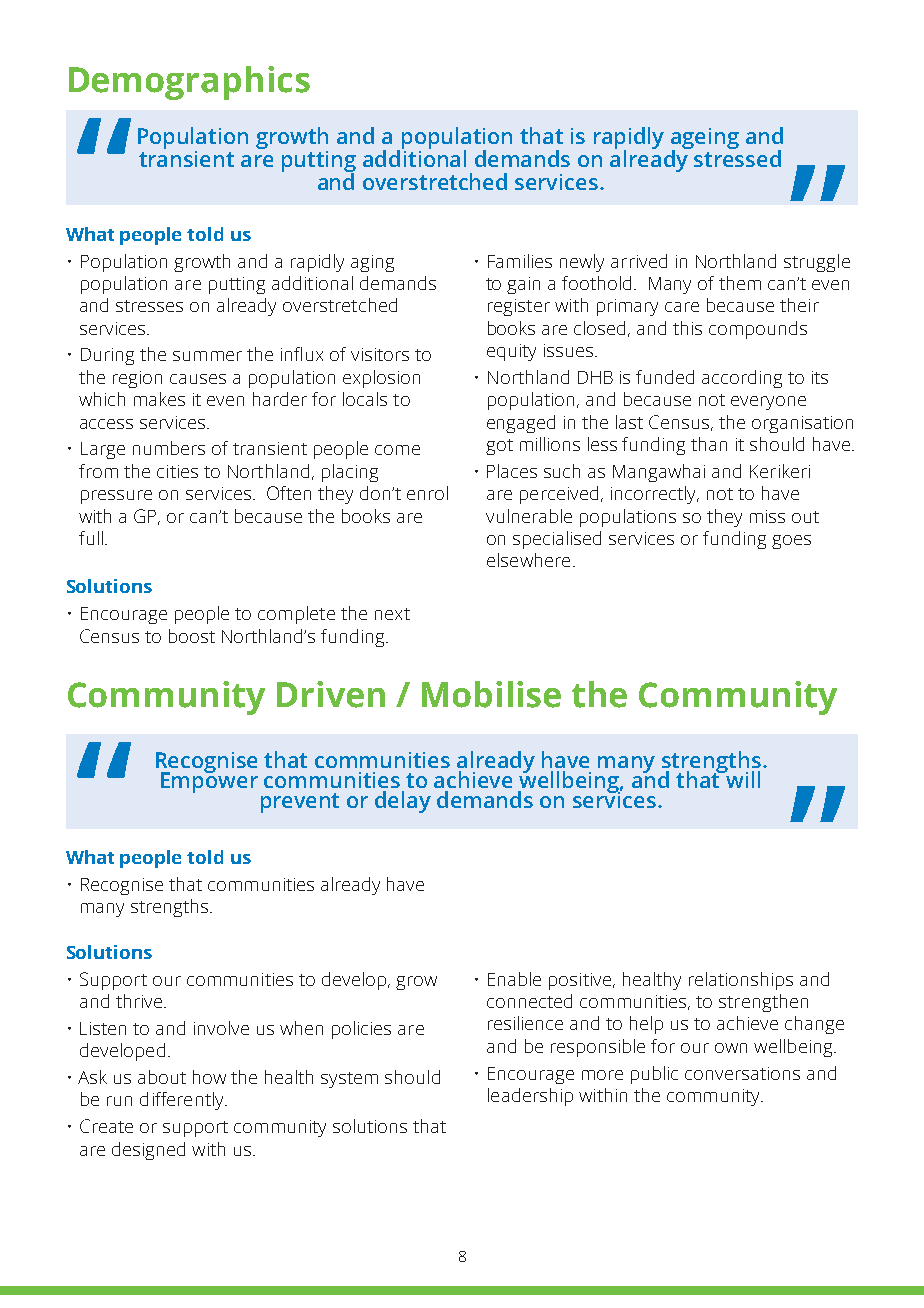 The image size is (924, 1308). I want to click on delay, so click(403, 802).
